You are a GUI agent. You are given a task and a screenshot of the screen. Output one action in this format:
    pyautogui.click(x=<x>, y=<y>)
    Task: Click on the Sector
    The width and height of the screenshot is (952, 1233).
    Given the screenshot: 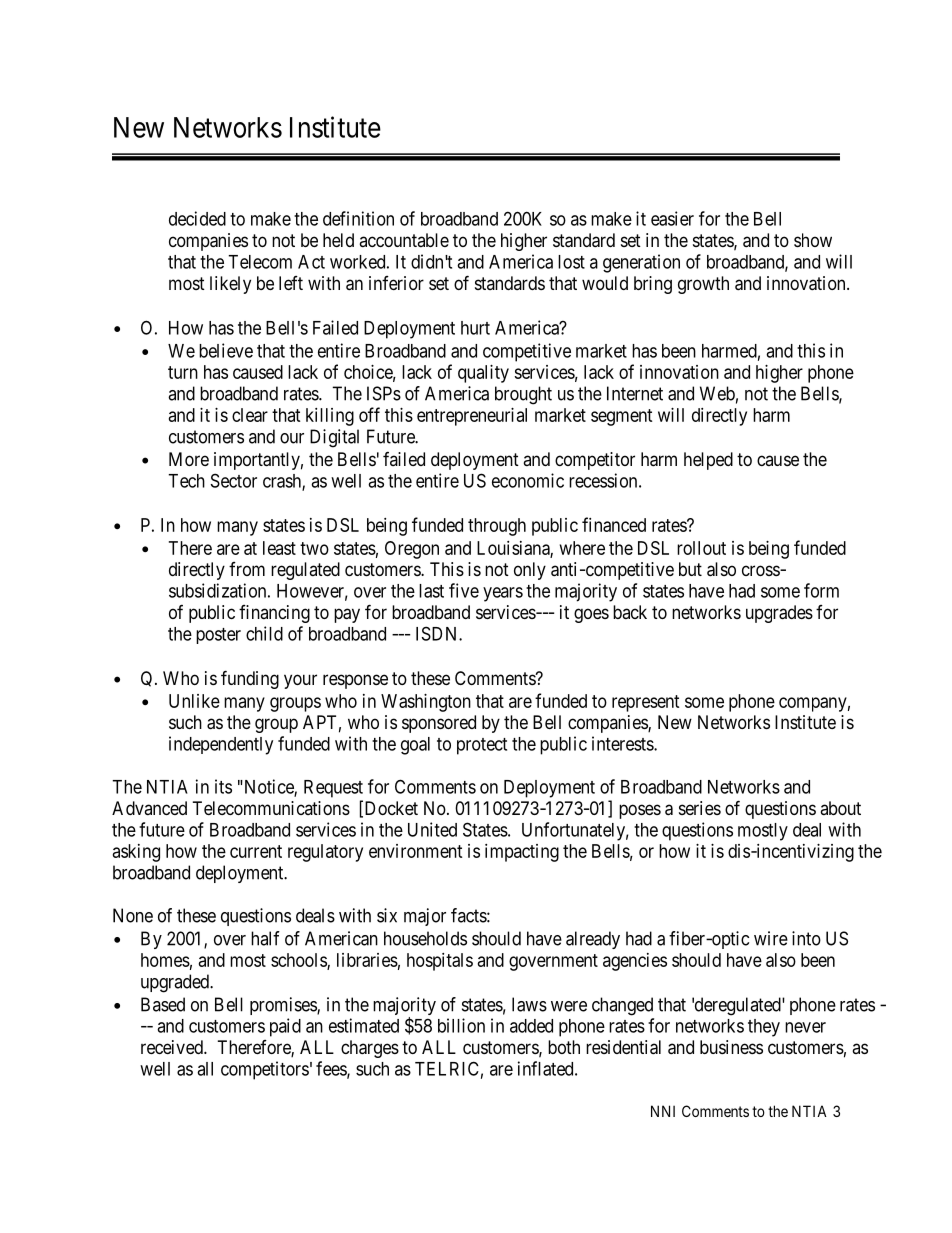 What is the action you would take?
    pyautogui.click(x=234, y=480)
